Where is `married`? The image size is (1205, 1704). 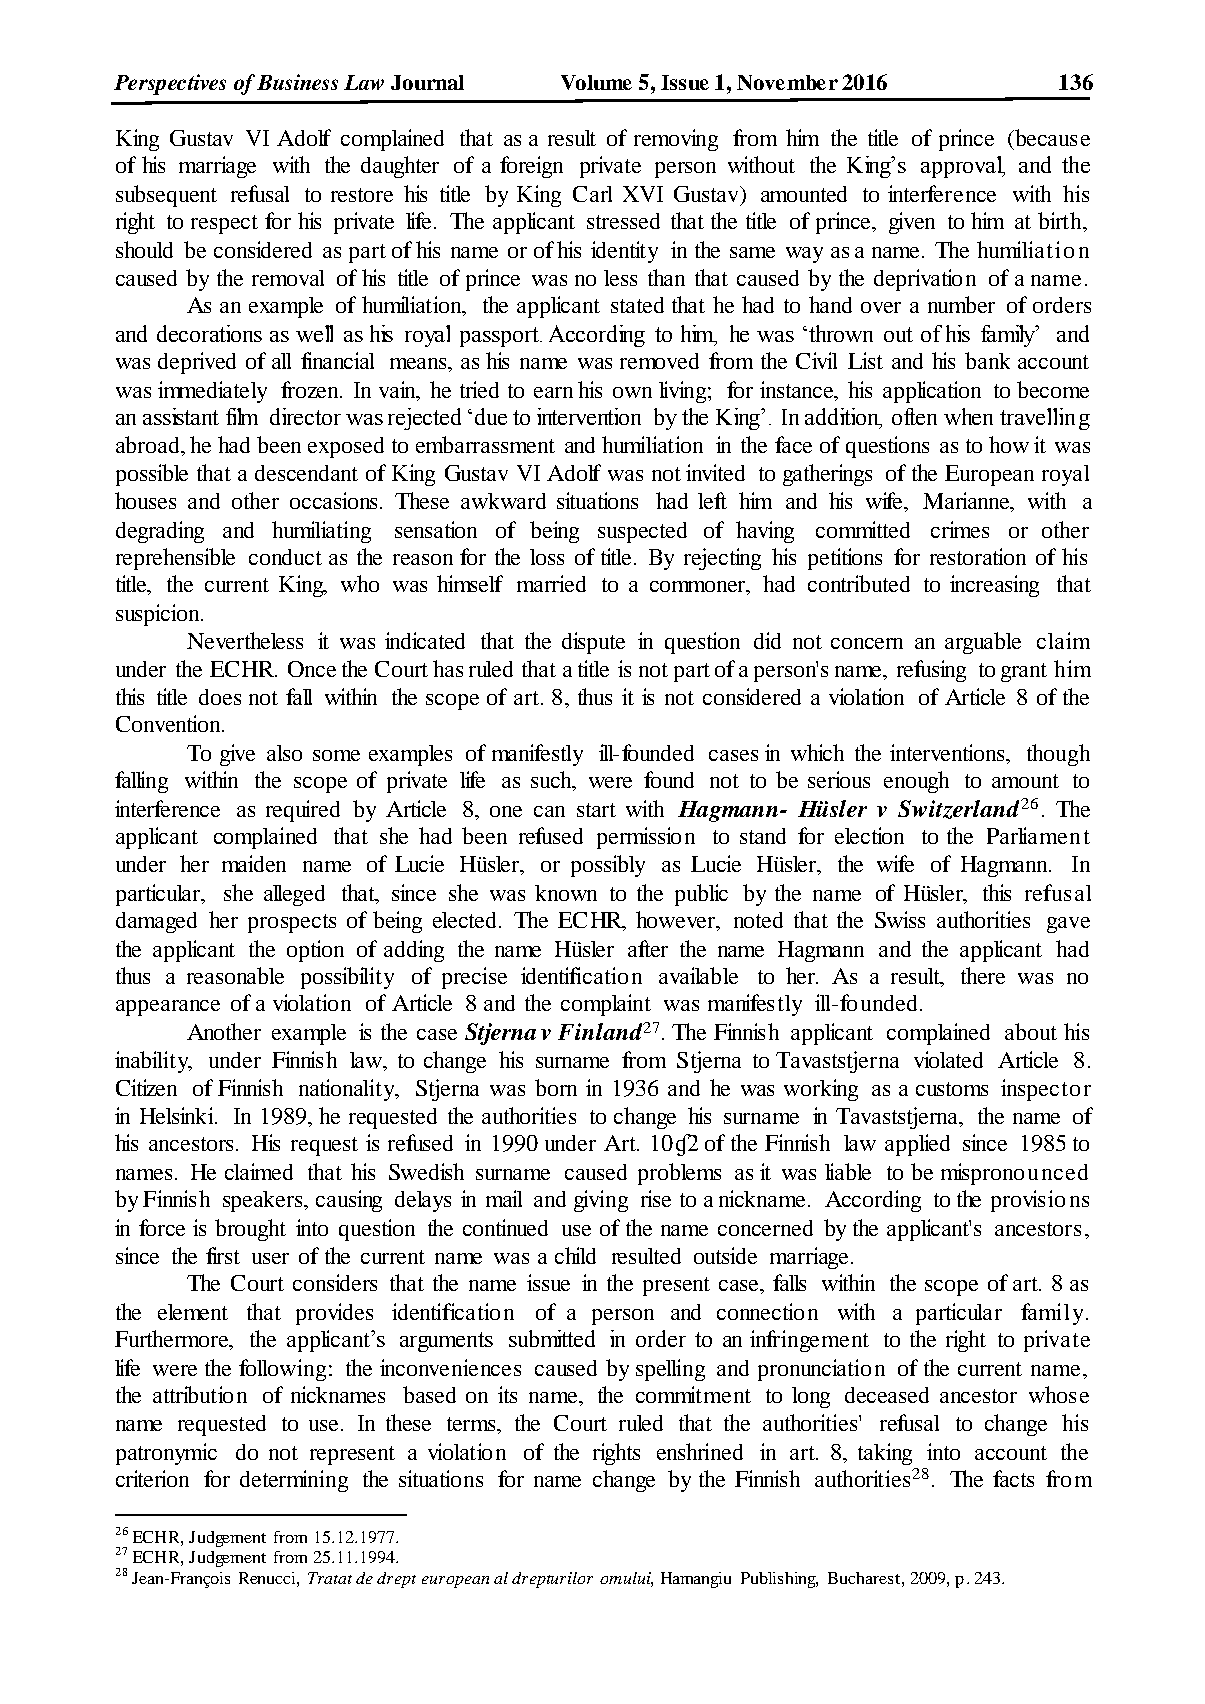 married is located at coordinates (551, 583).
